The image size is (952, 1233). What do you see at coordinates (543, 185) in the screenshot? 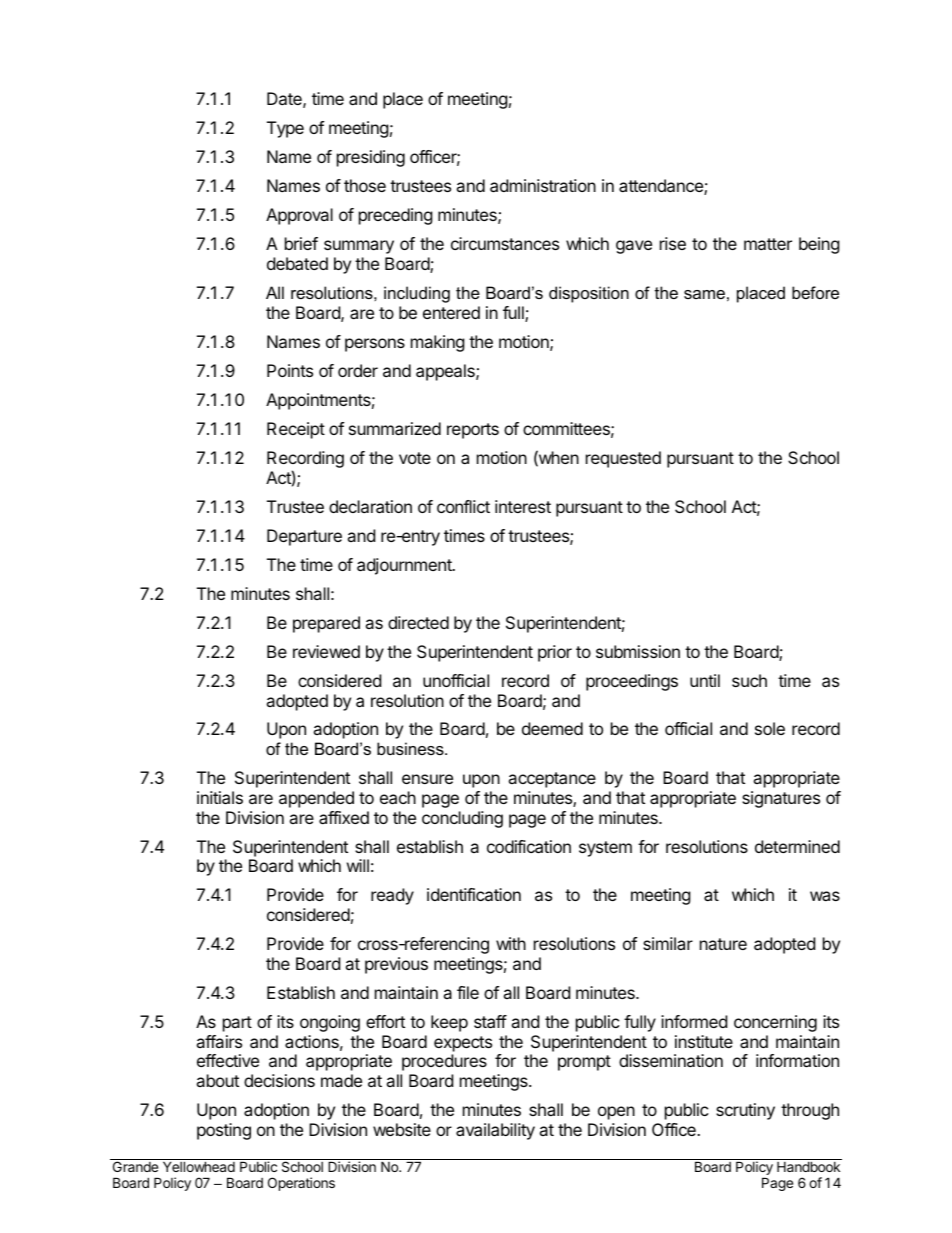
I see `administration` at bounding box center [543, 185].
